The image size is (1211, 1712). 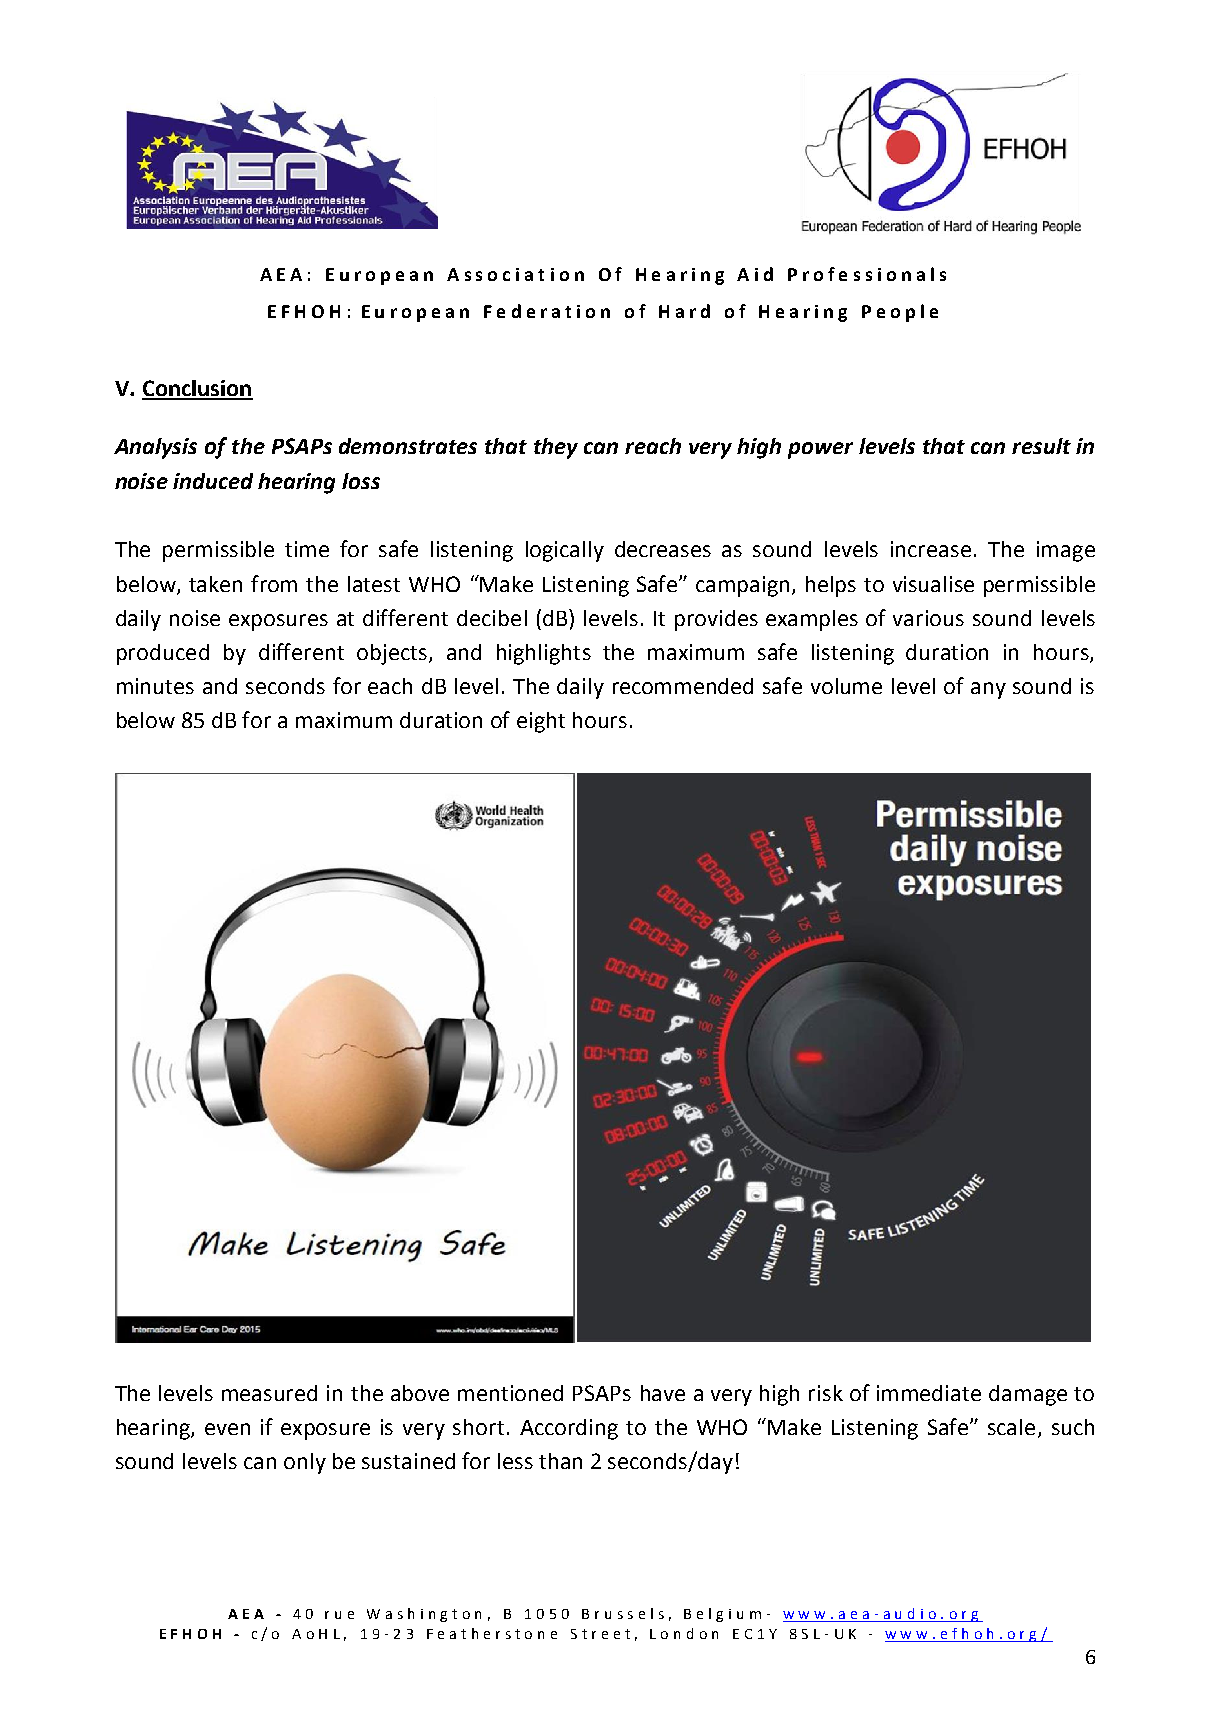 I want to click on recommended, so click(x=683, y=686).
